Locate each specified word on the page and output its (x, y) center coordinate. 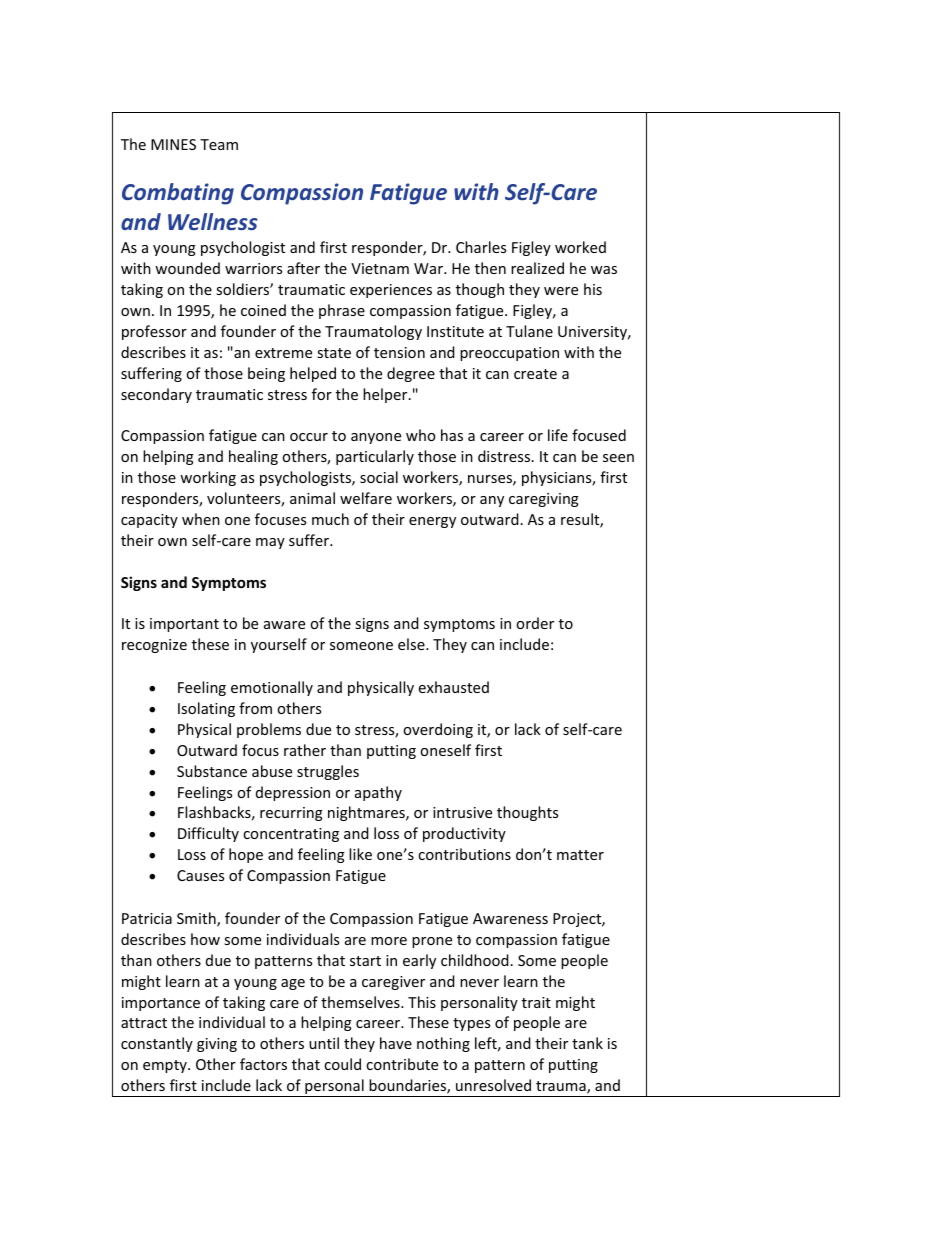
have (396, 1043)
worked (580, 247)
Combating (178, 194)
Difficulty (208, 834)
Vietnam (380, 268)
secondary (156, 395)
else (412, 644)
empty (166, 1066)
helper (386, 395)
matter (580, 855)
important (184, 625)
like (360, 854)
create (535, 374)
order (535, 623)
